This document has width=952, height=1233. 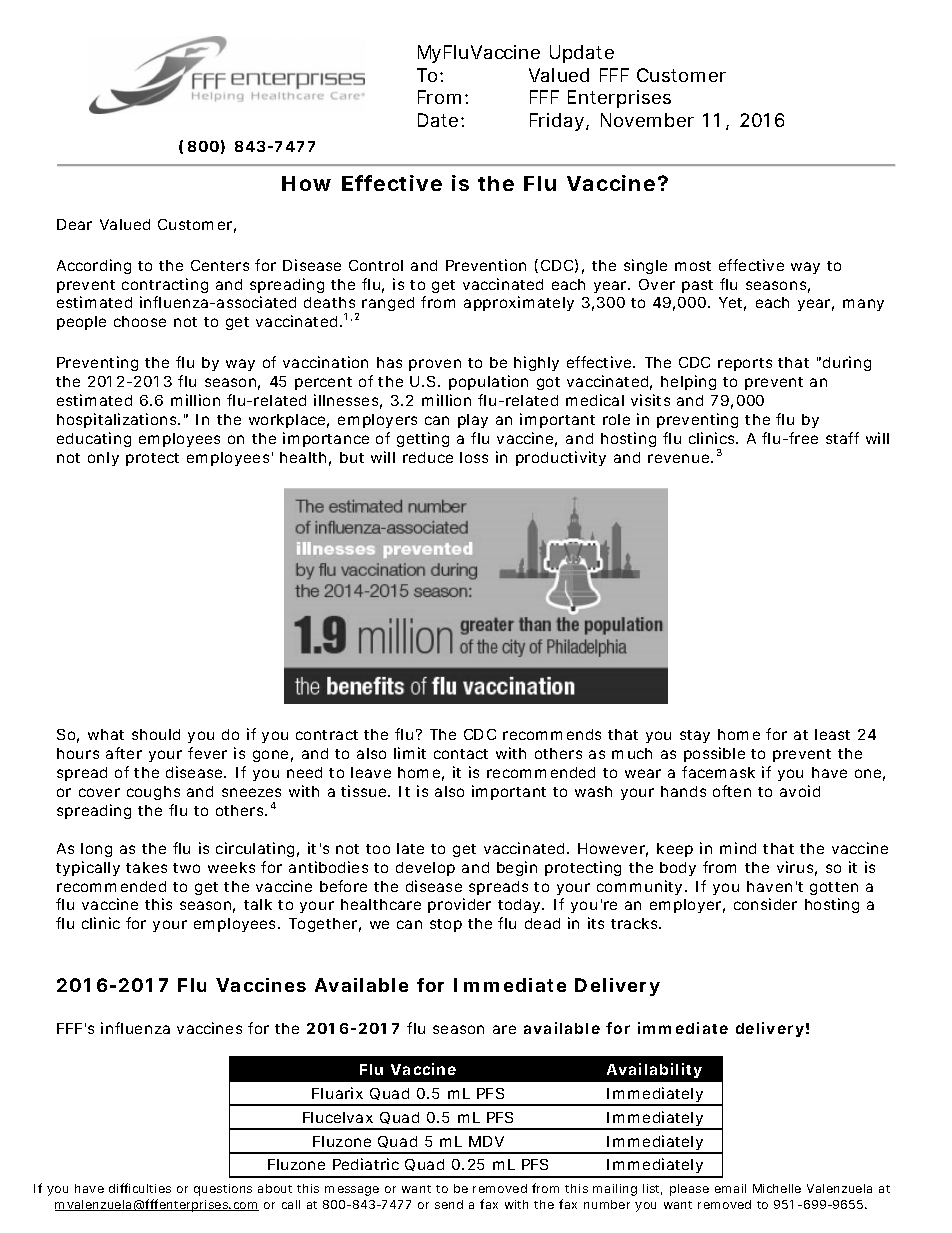 I want to click on send, so click(x=449, y=1204).
